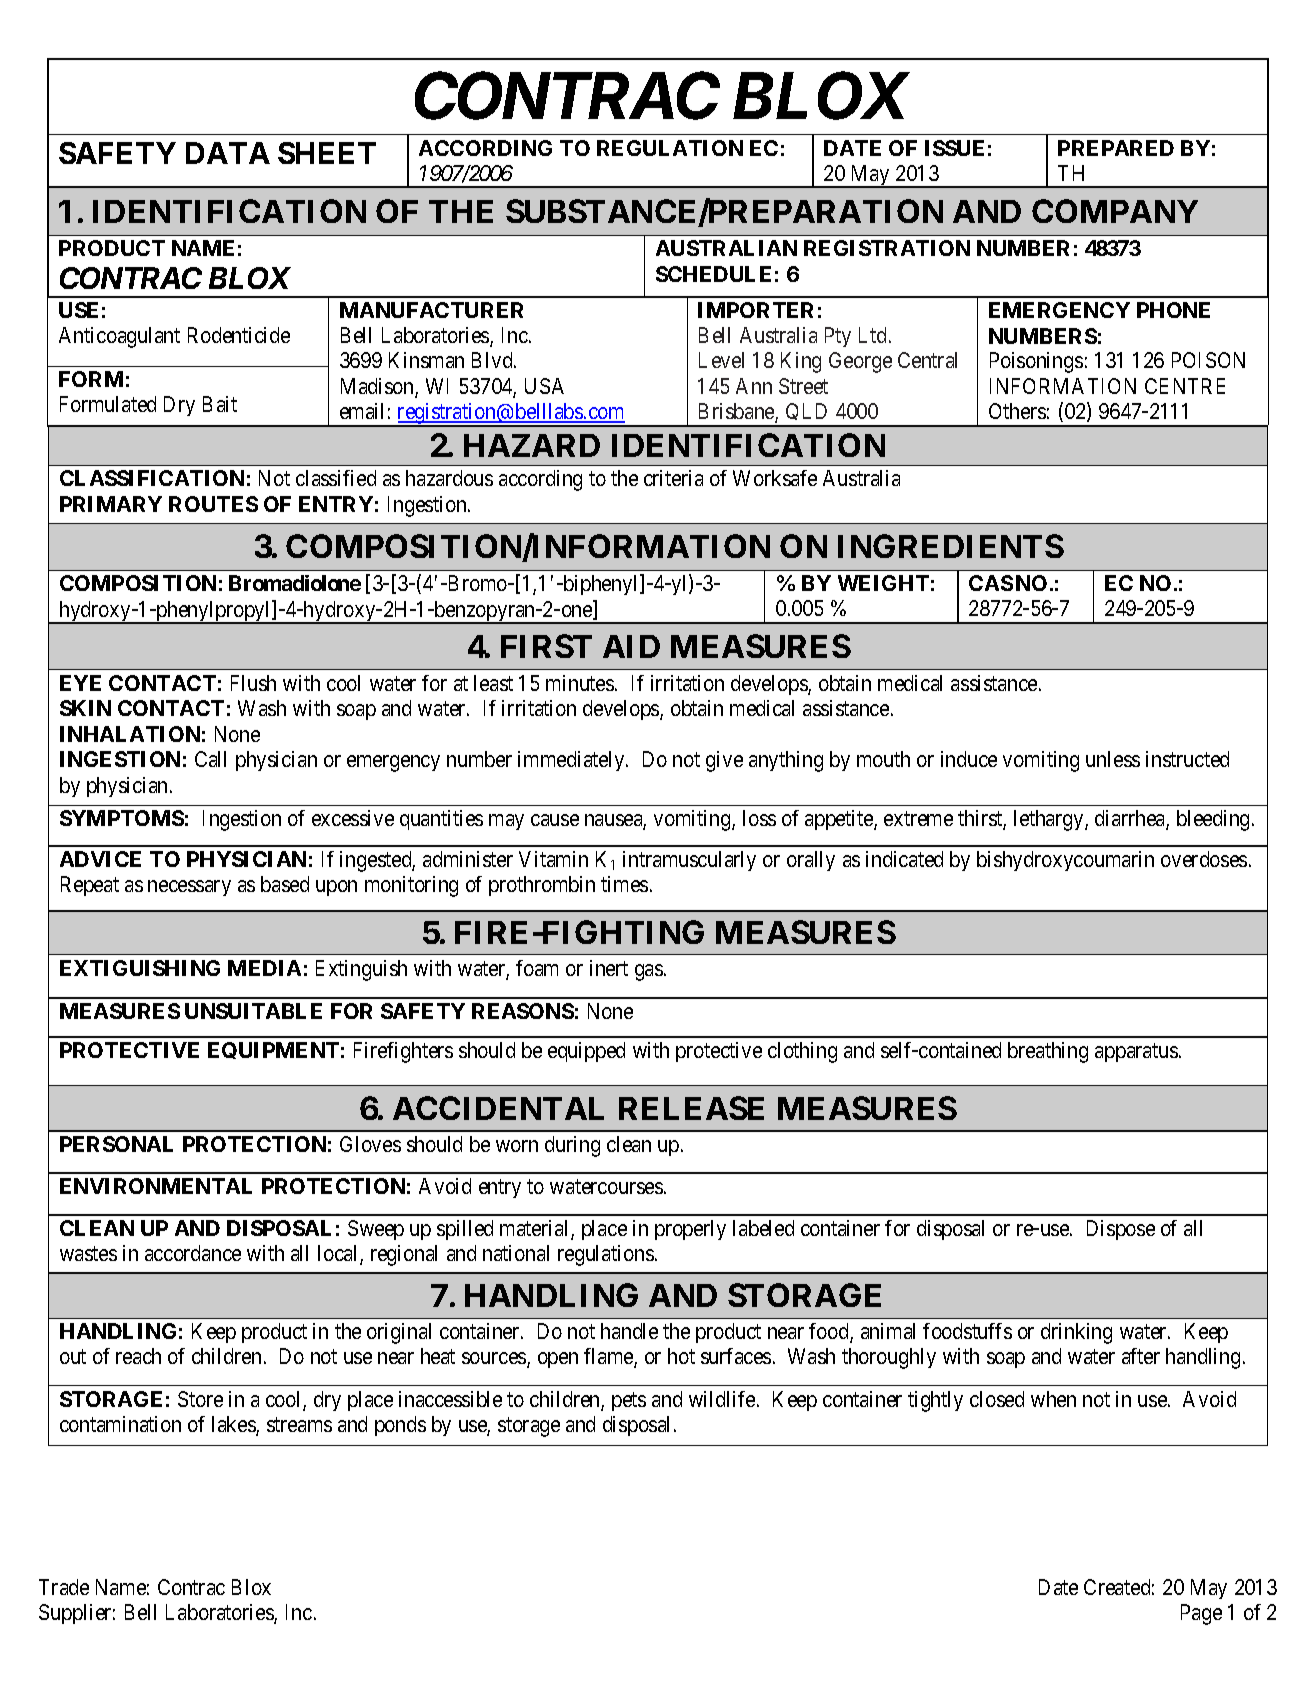  What do you see at coordinates (673, 478) in the document?
I see `criteria` at bounding box center [673, 478].
